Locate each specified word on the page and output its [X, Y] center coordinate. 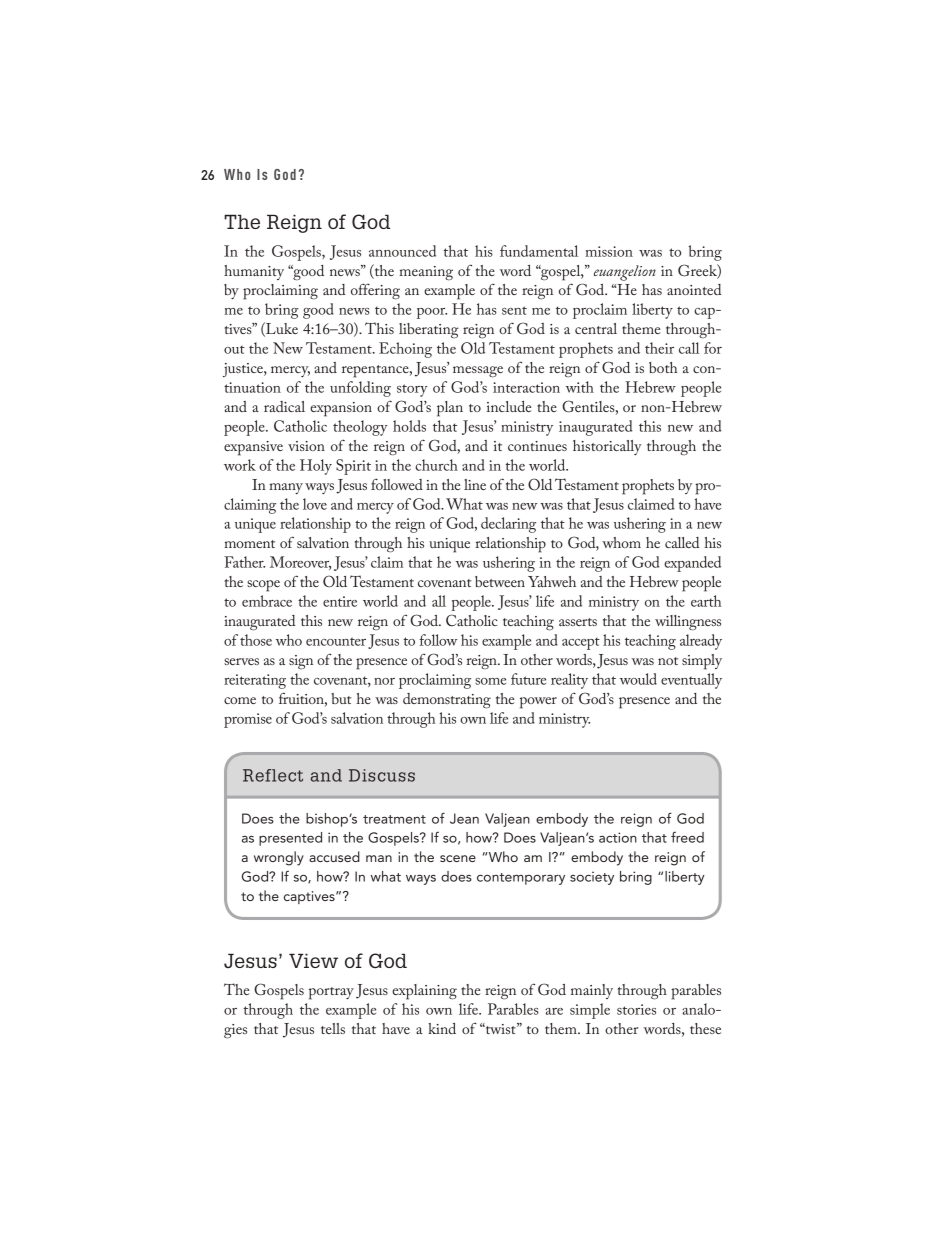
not [668, 661]
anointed [694, 289]
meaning [426, 273]
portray [331, 993]
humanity [254, 272]
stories [636, 1009]
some [490, 681]
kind [442, 1028]
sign [301, 662]
